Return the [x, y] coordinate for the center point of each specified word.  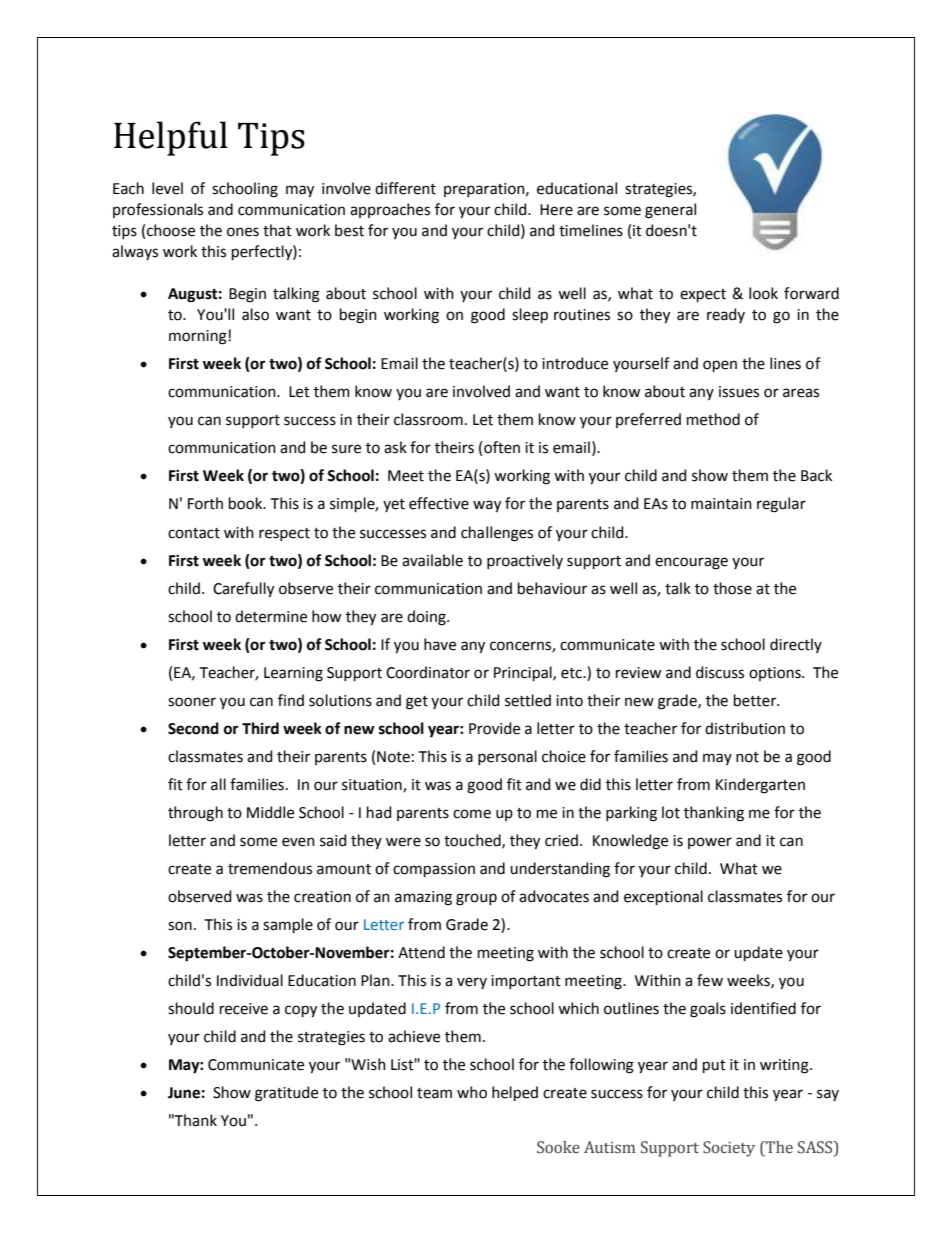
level [167, 188]
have [440, 644]
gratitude [286, 1094]
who [472, 1092]
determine [271, 616]
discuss [720, 672]
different [405, 188]
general [670, 211]
